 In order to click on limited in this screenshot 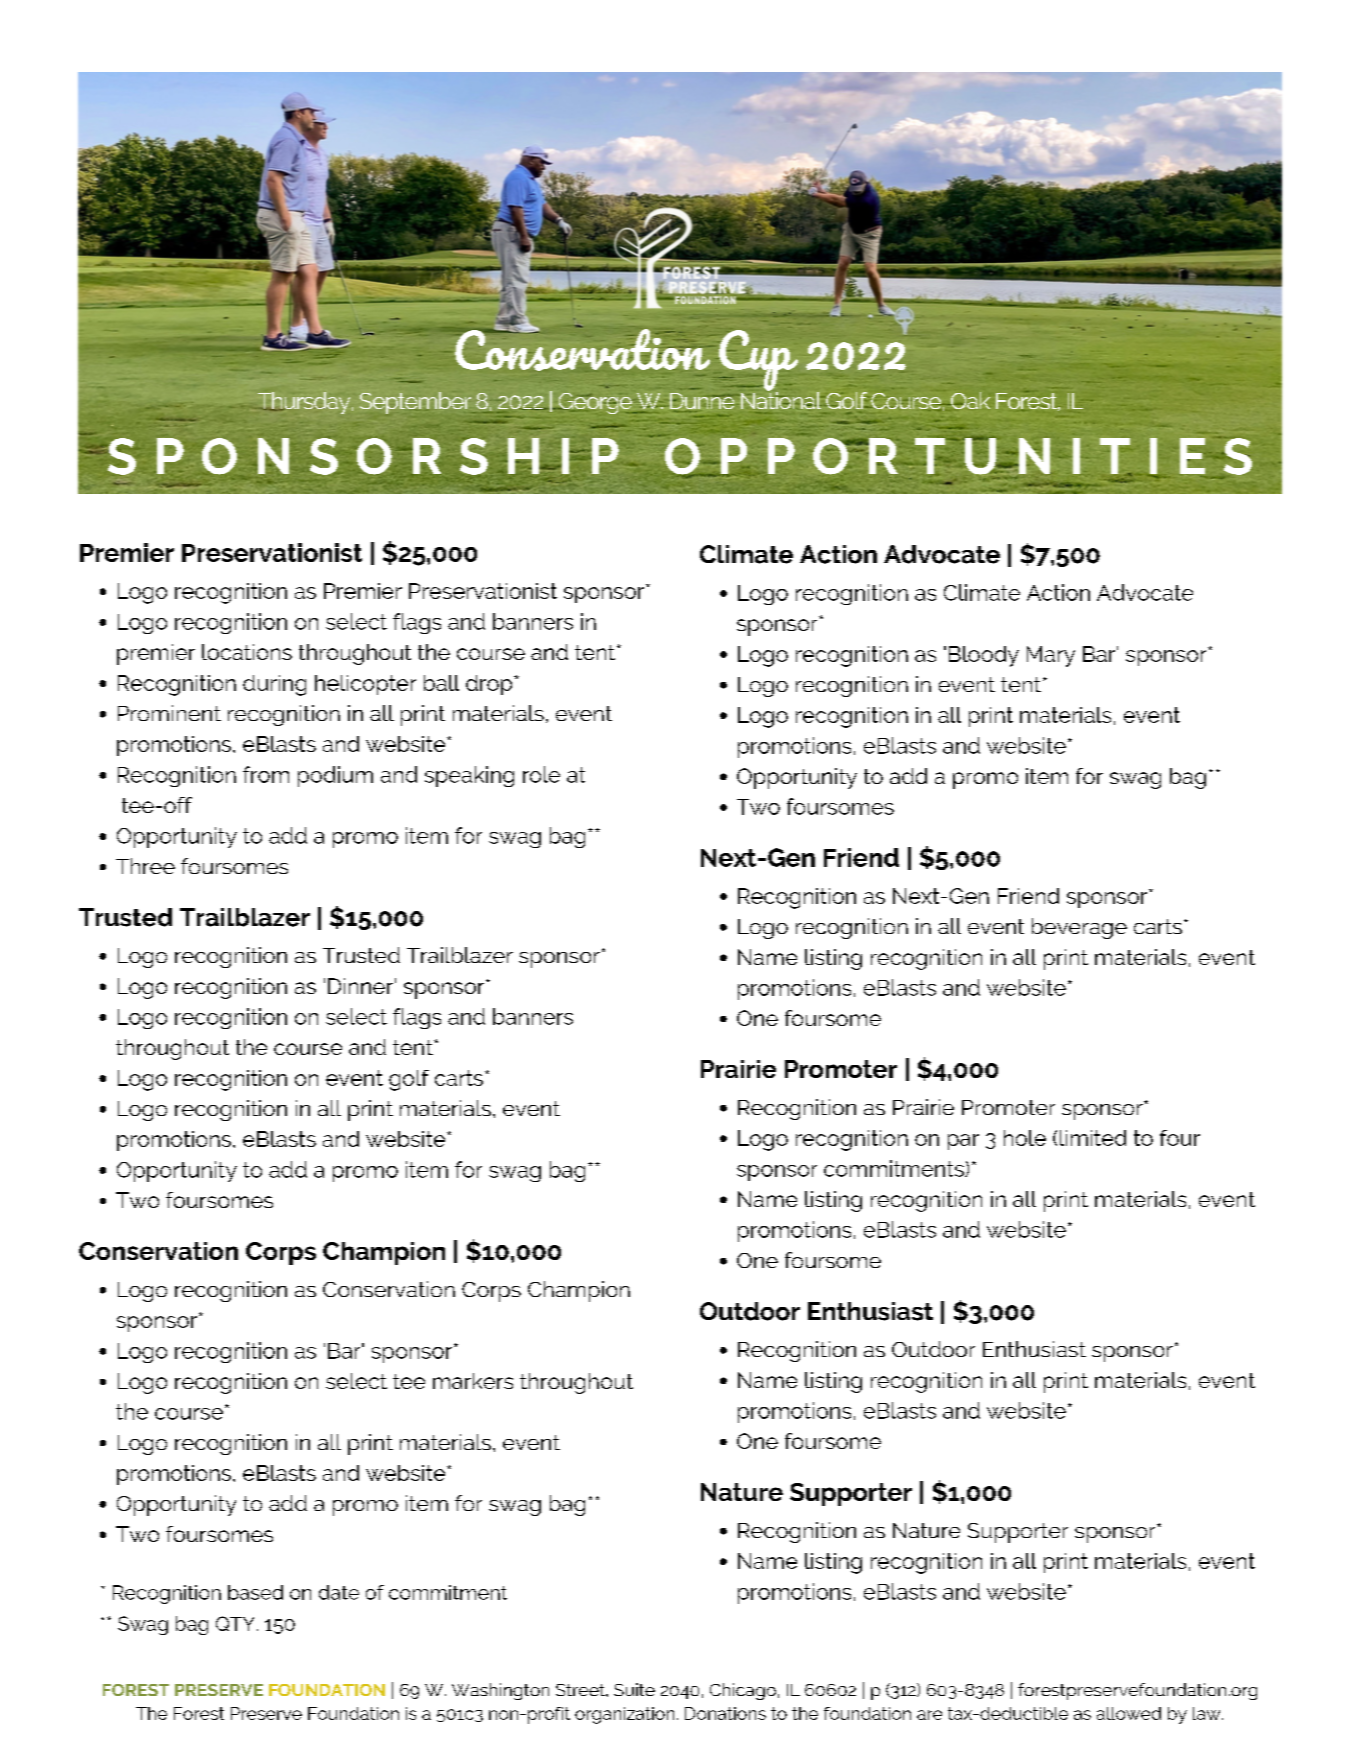, I will do `click(1093, 1138)`.
